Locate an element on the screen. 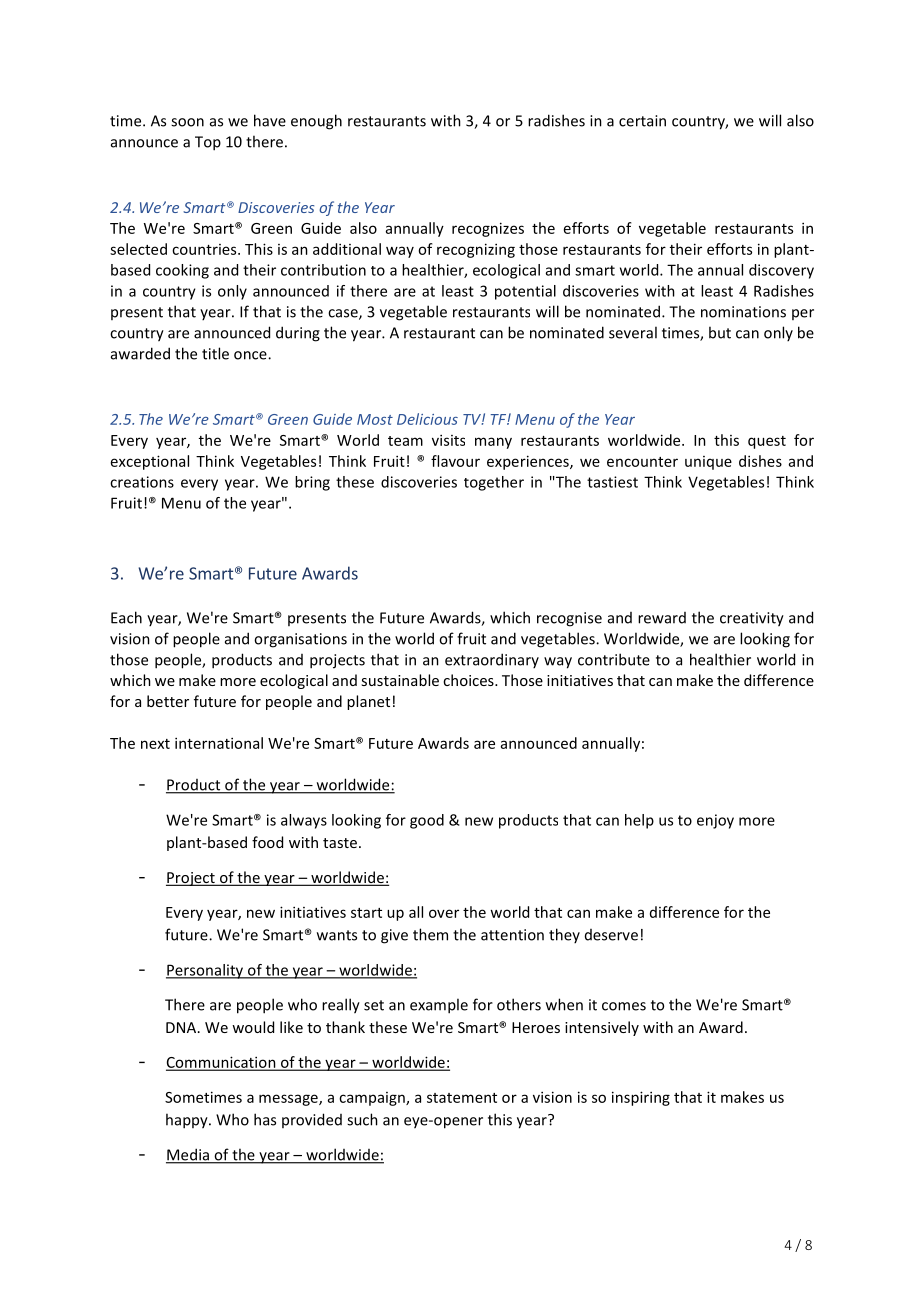 This screenshot has height=1309, width=924. Top is located at coordinates (208, 143).
